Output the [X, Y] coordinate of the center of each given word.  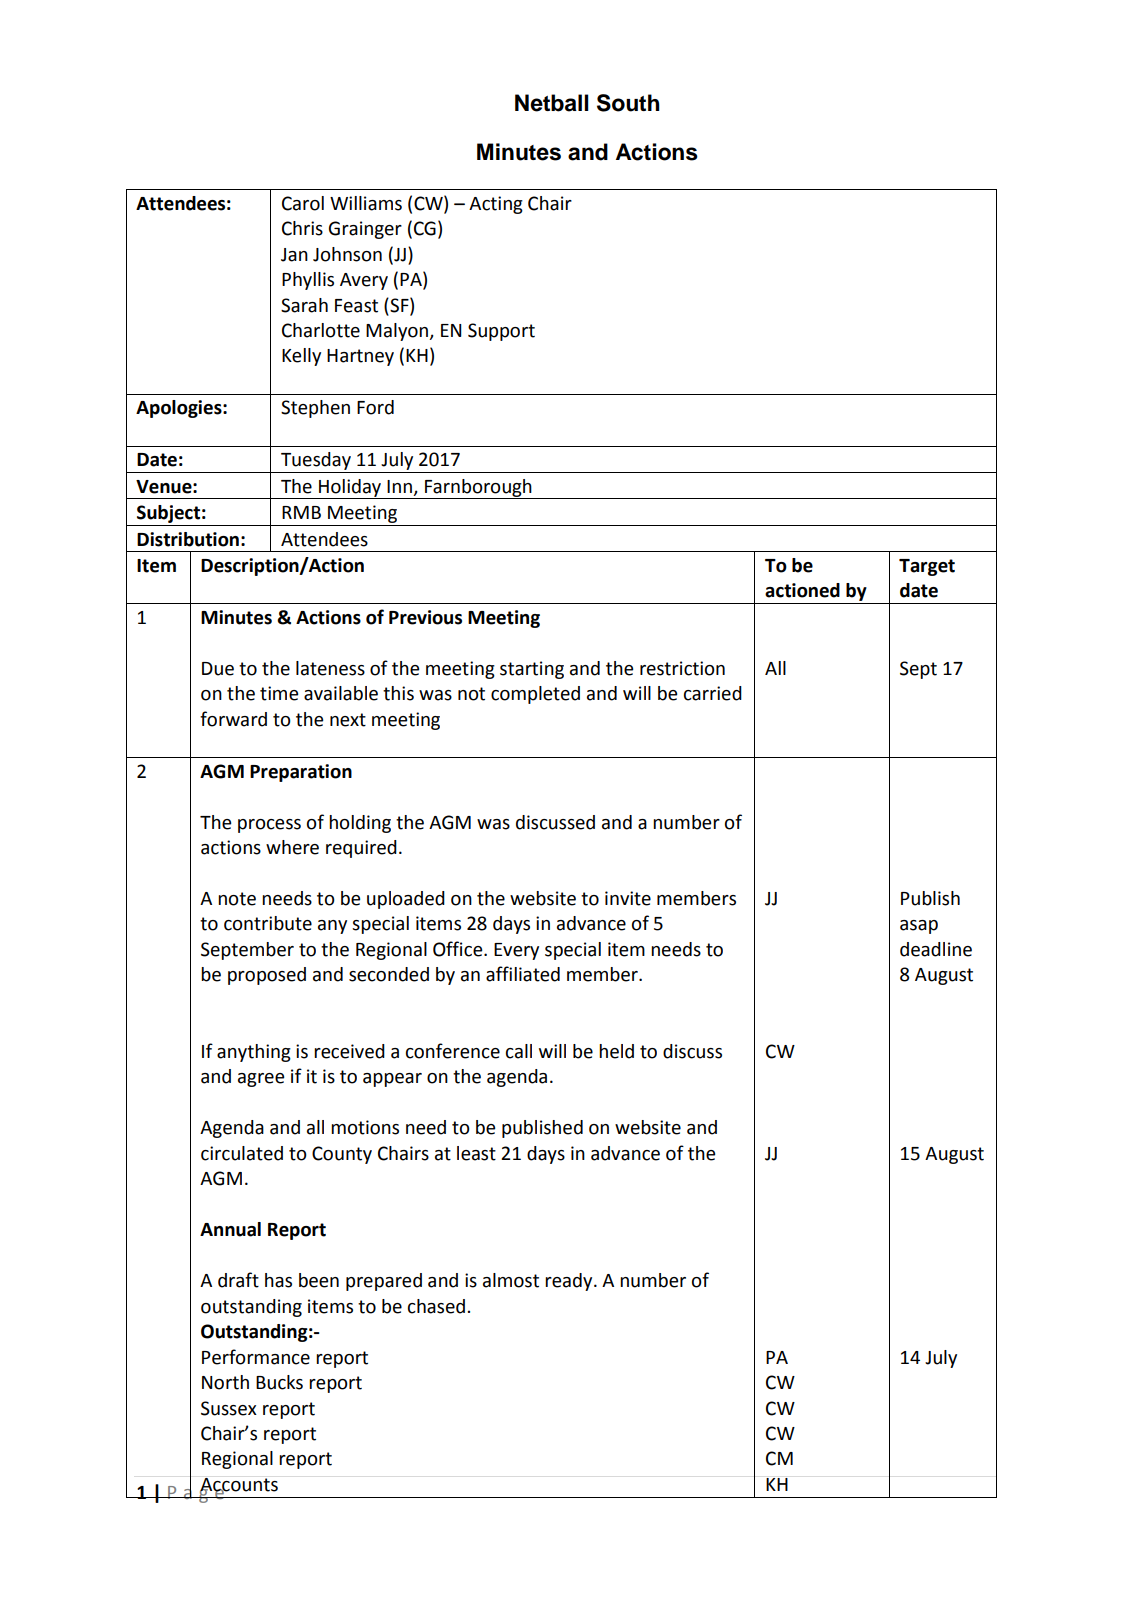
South [628, 103]
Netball [552, 103]
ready [570, 1282]
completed [535, 695]
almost [511, 1280]
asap [919, 927]
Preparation [301, 773]
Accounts [239, 1486]
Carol [303, 203]
